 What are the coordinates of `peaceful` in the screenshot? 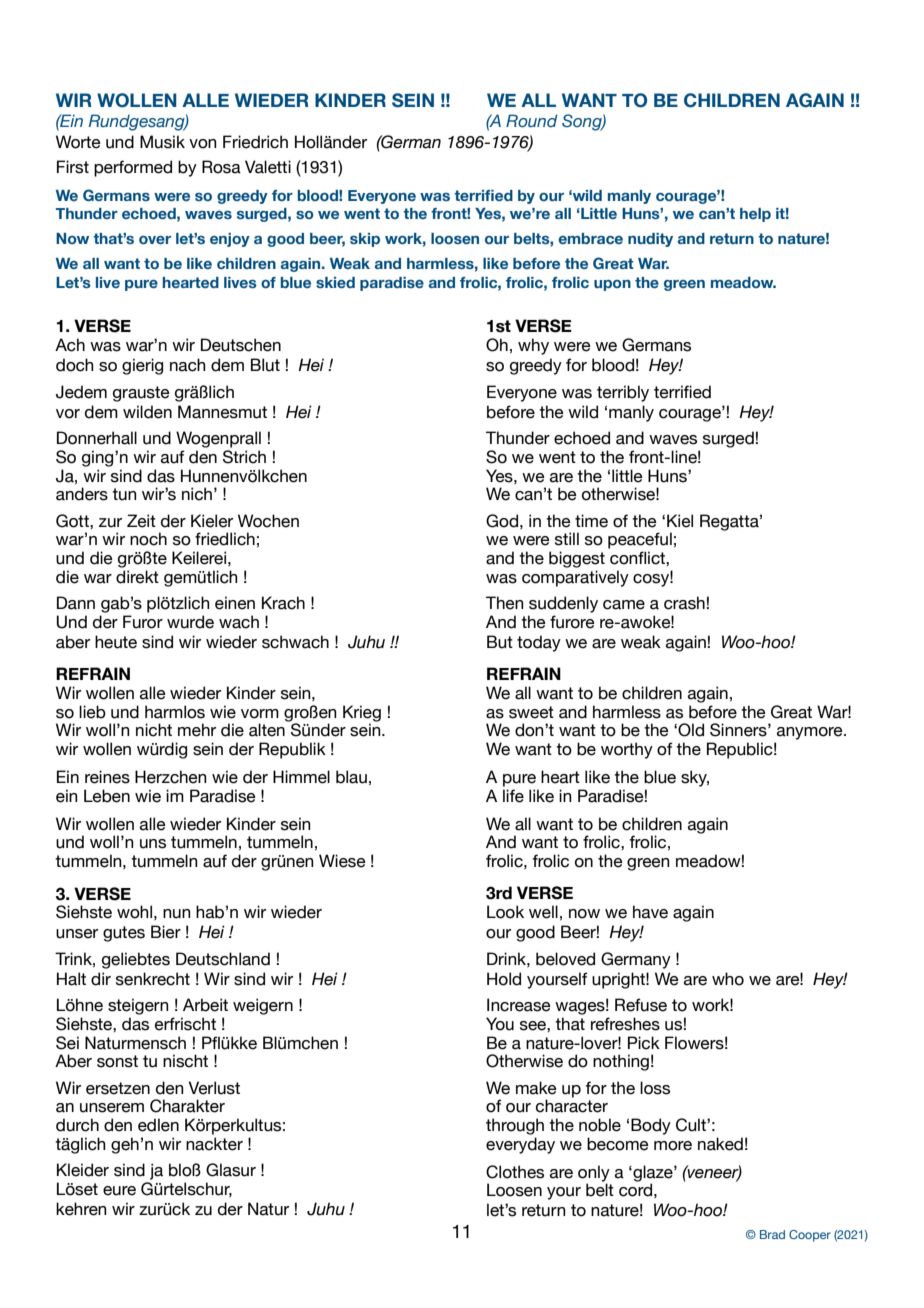 It's located at (640, 540).
